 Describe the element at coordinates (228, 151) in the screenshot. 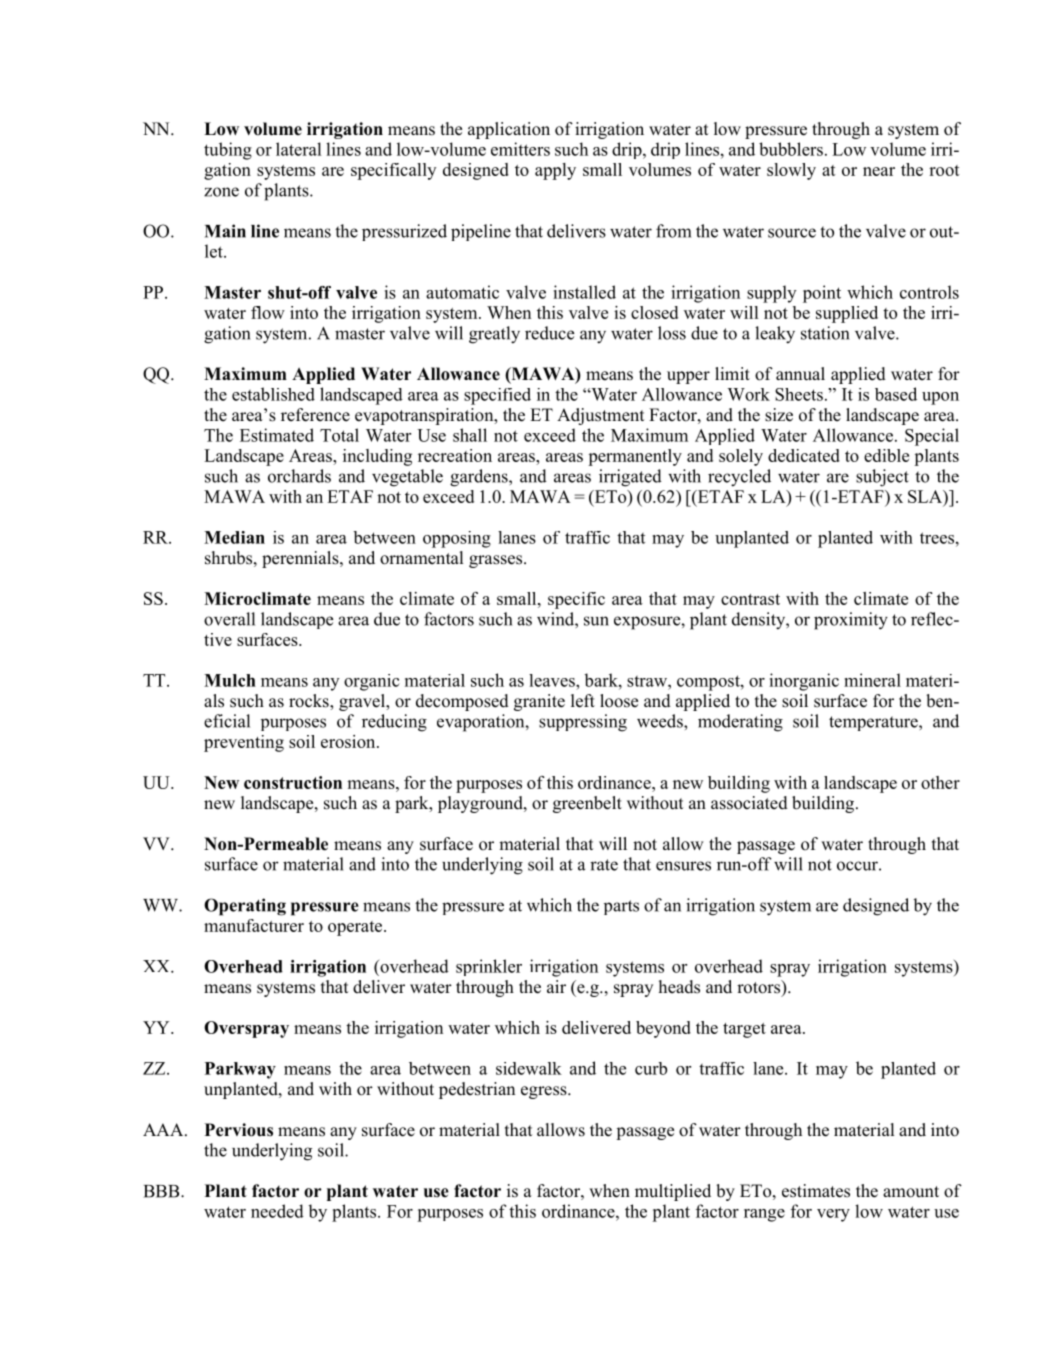

I see `tubing` at that location.
